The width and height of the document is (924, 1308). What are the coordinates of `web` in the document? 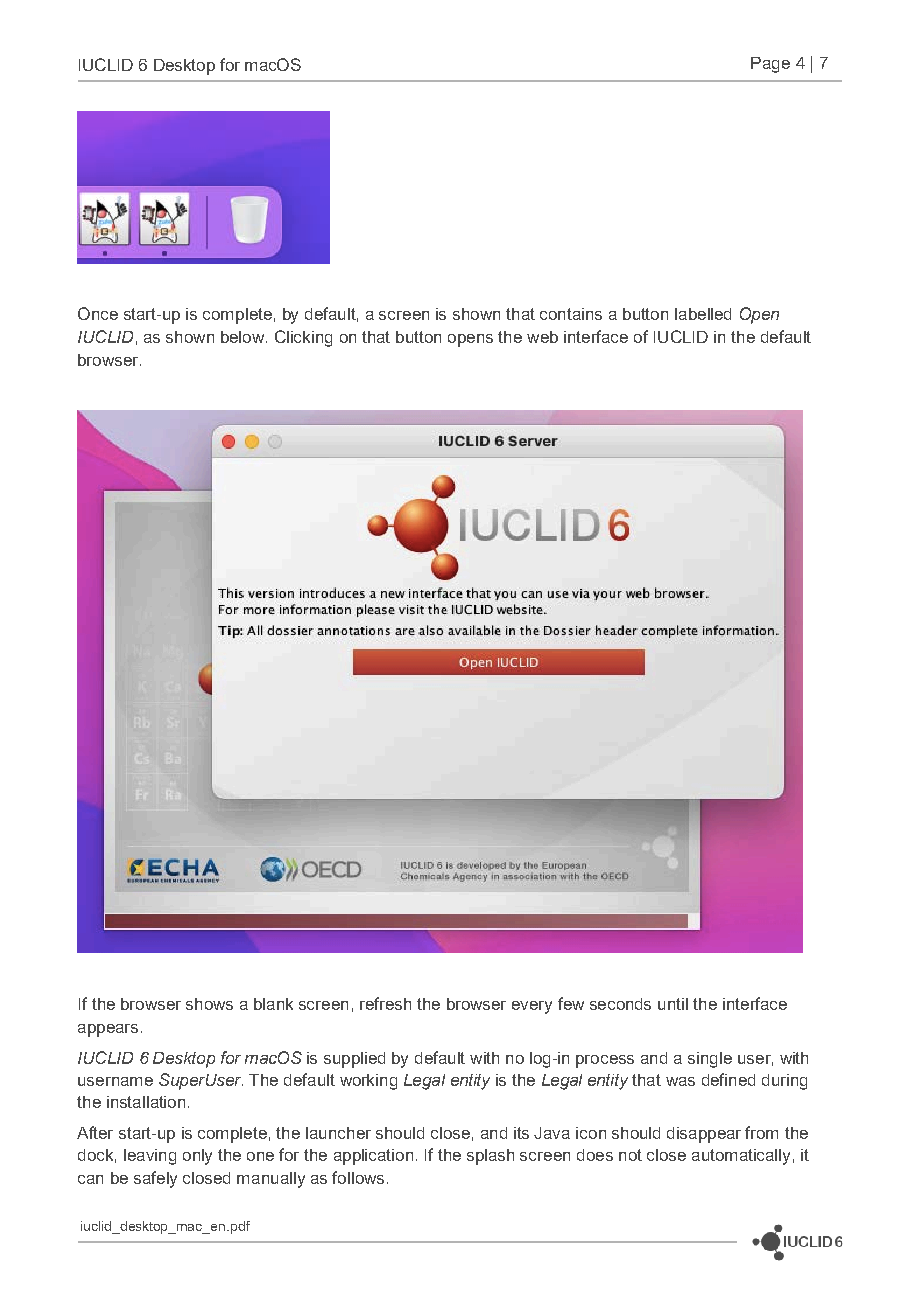 It's located at (542, 337).
